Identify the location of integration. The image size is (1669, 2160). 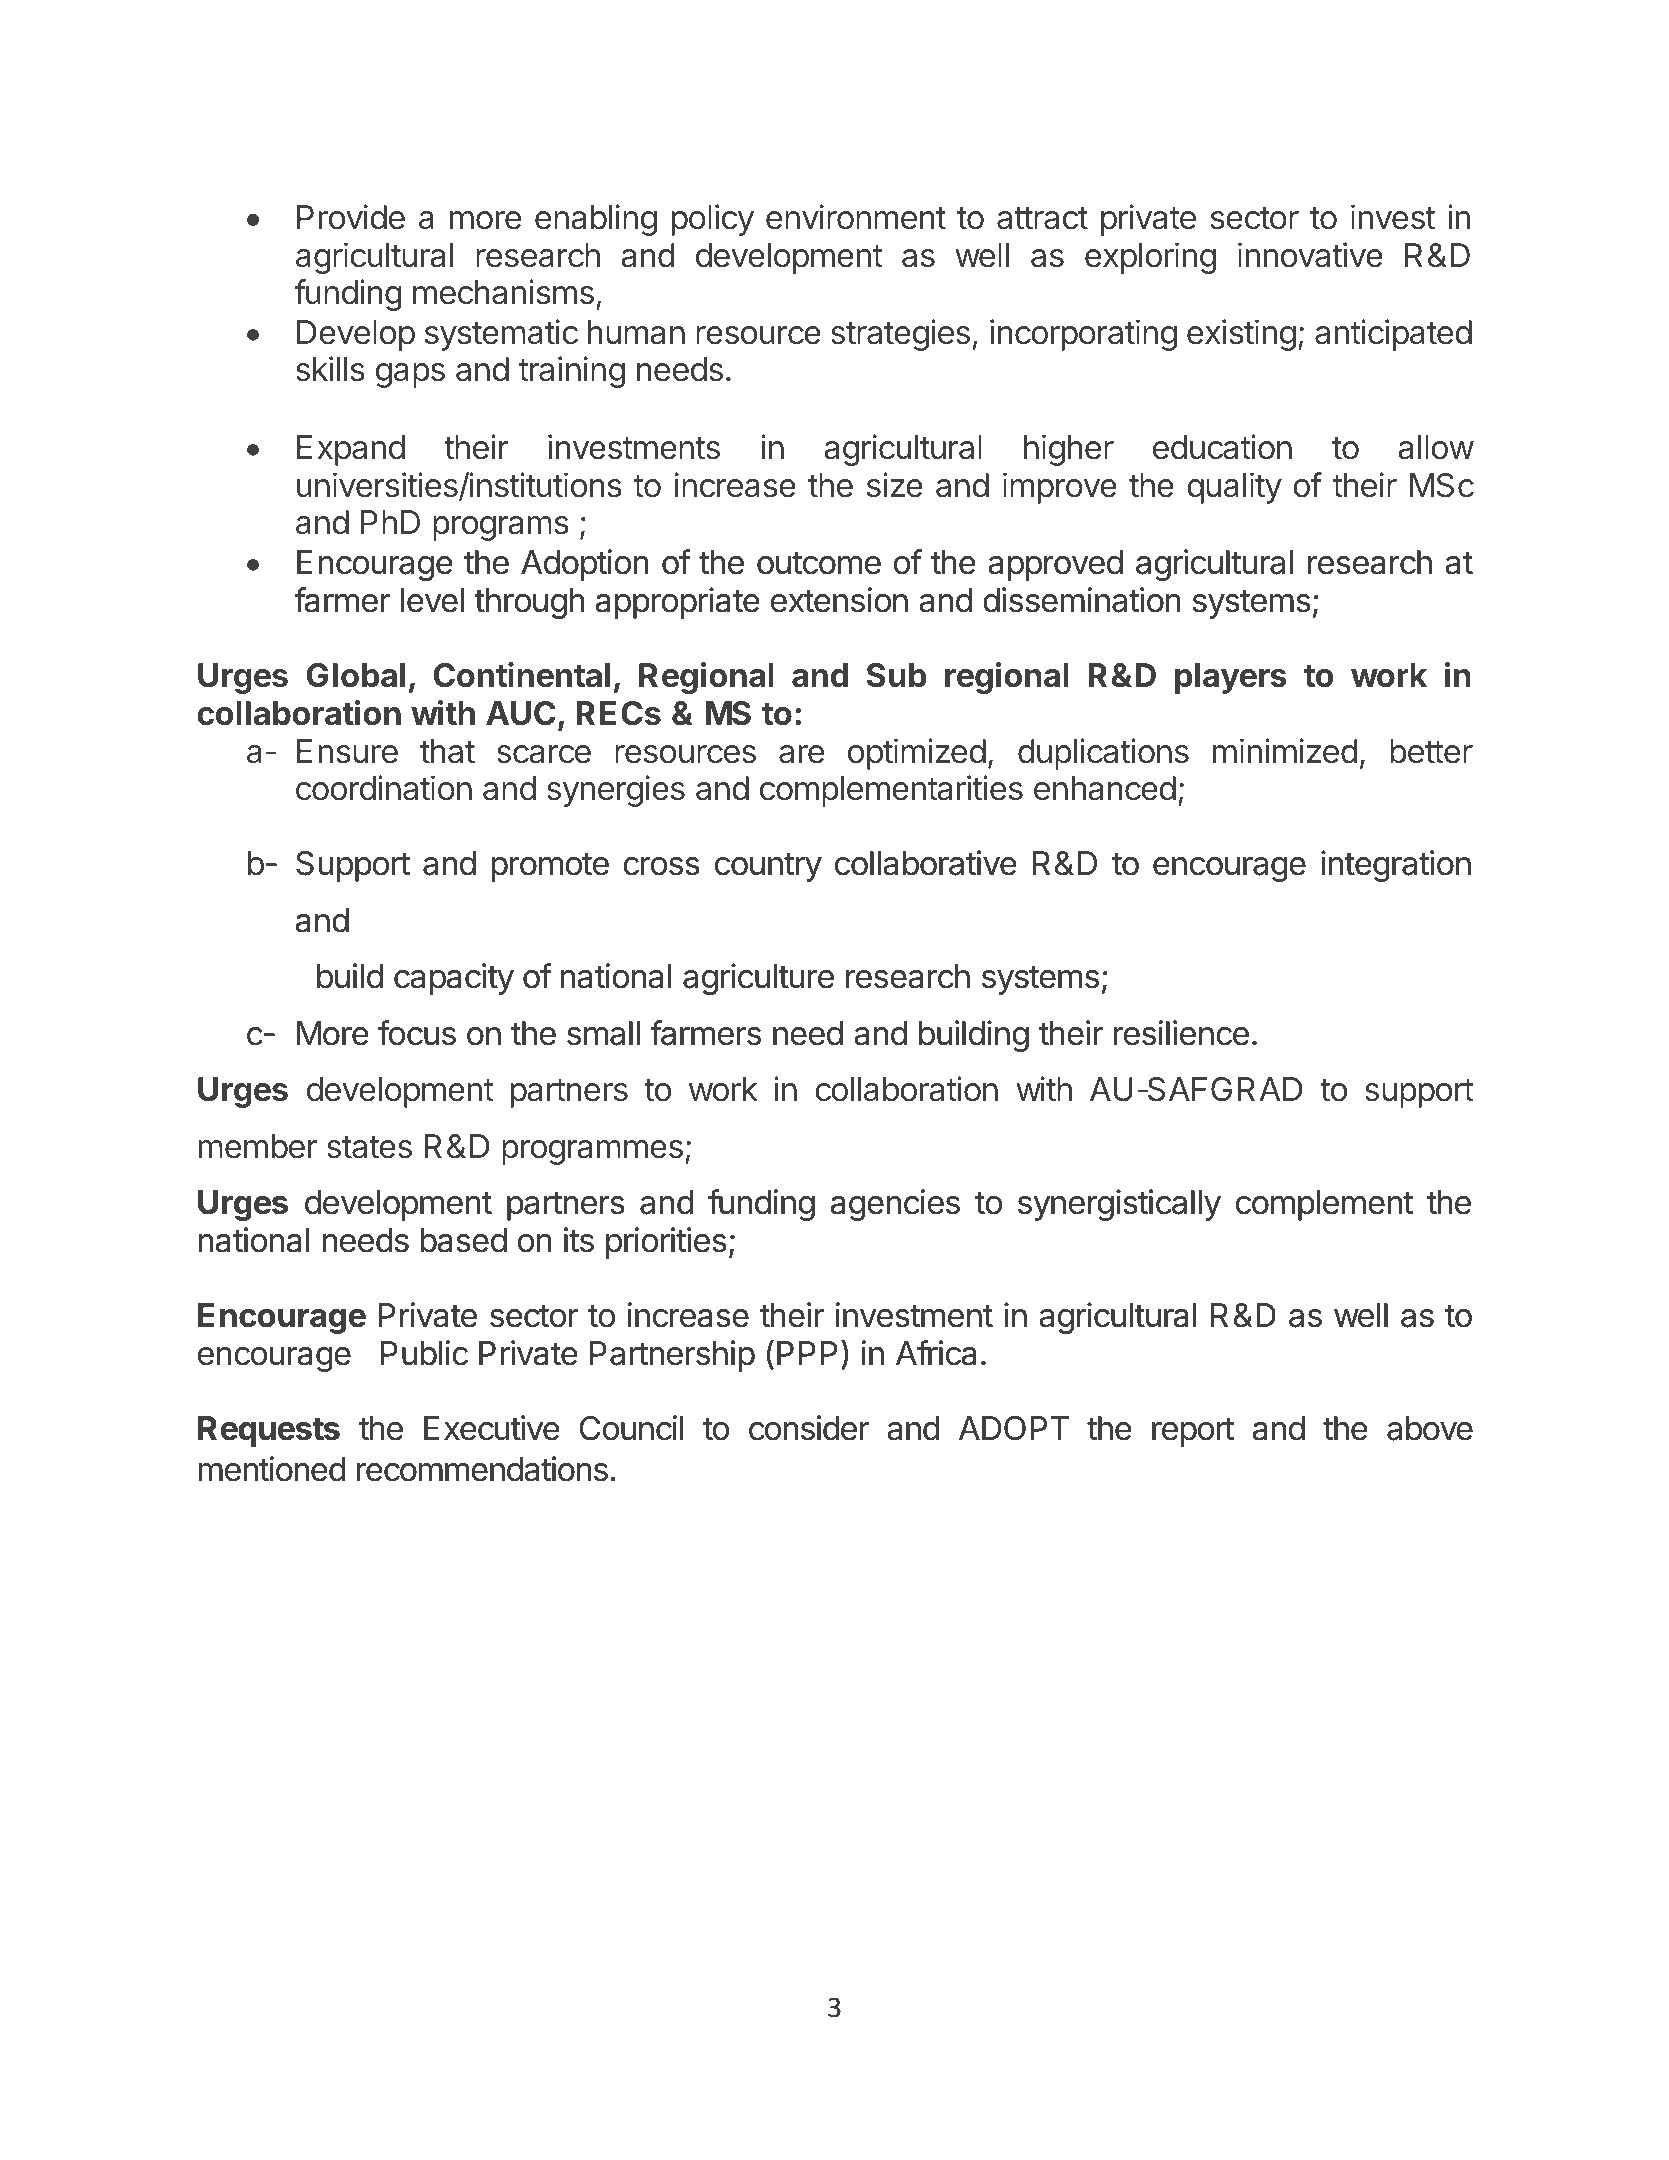
(1396, 866).
